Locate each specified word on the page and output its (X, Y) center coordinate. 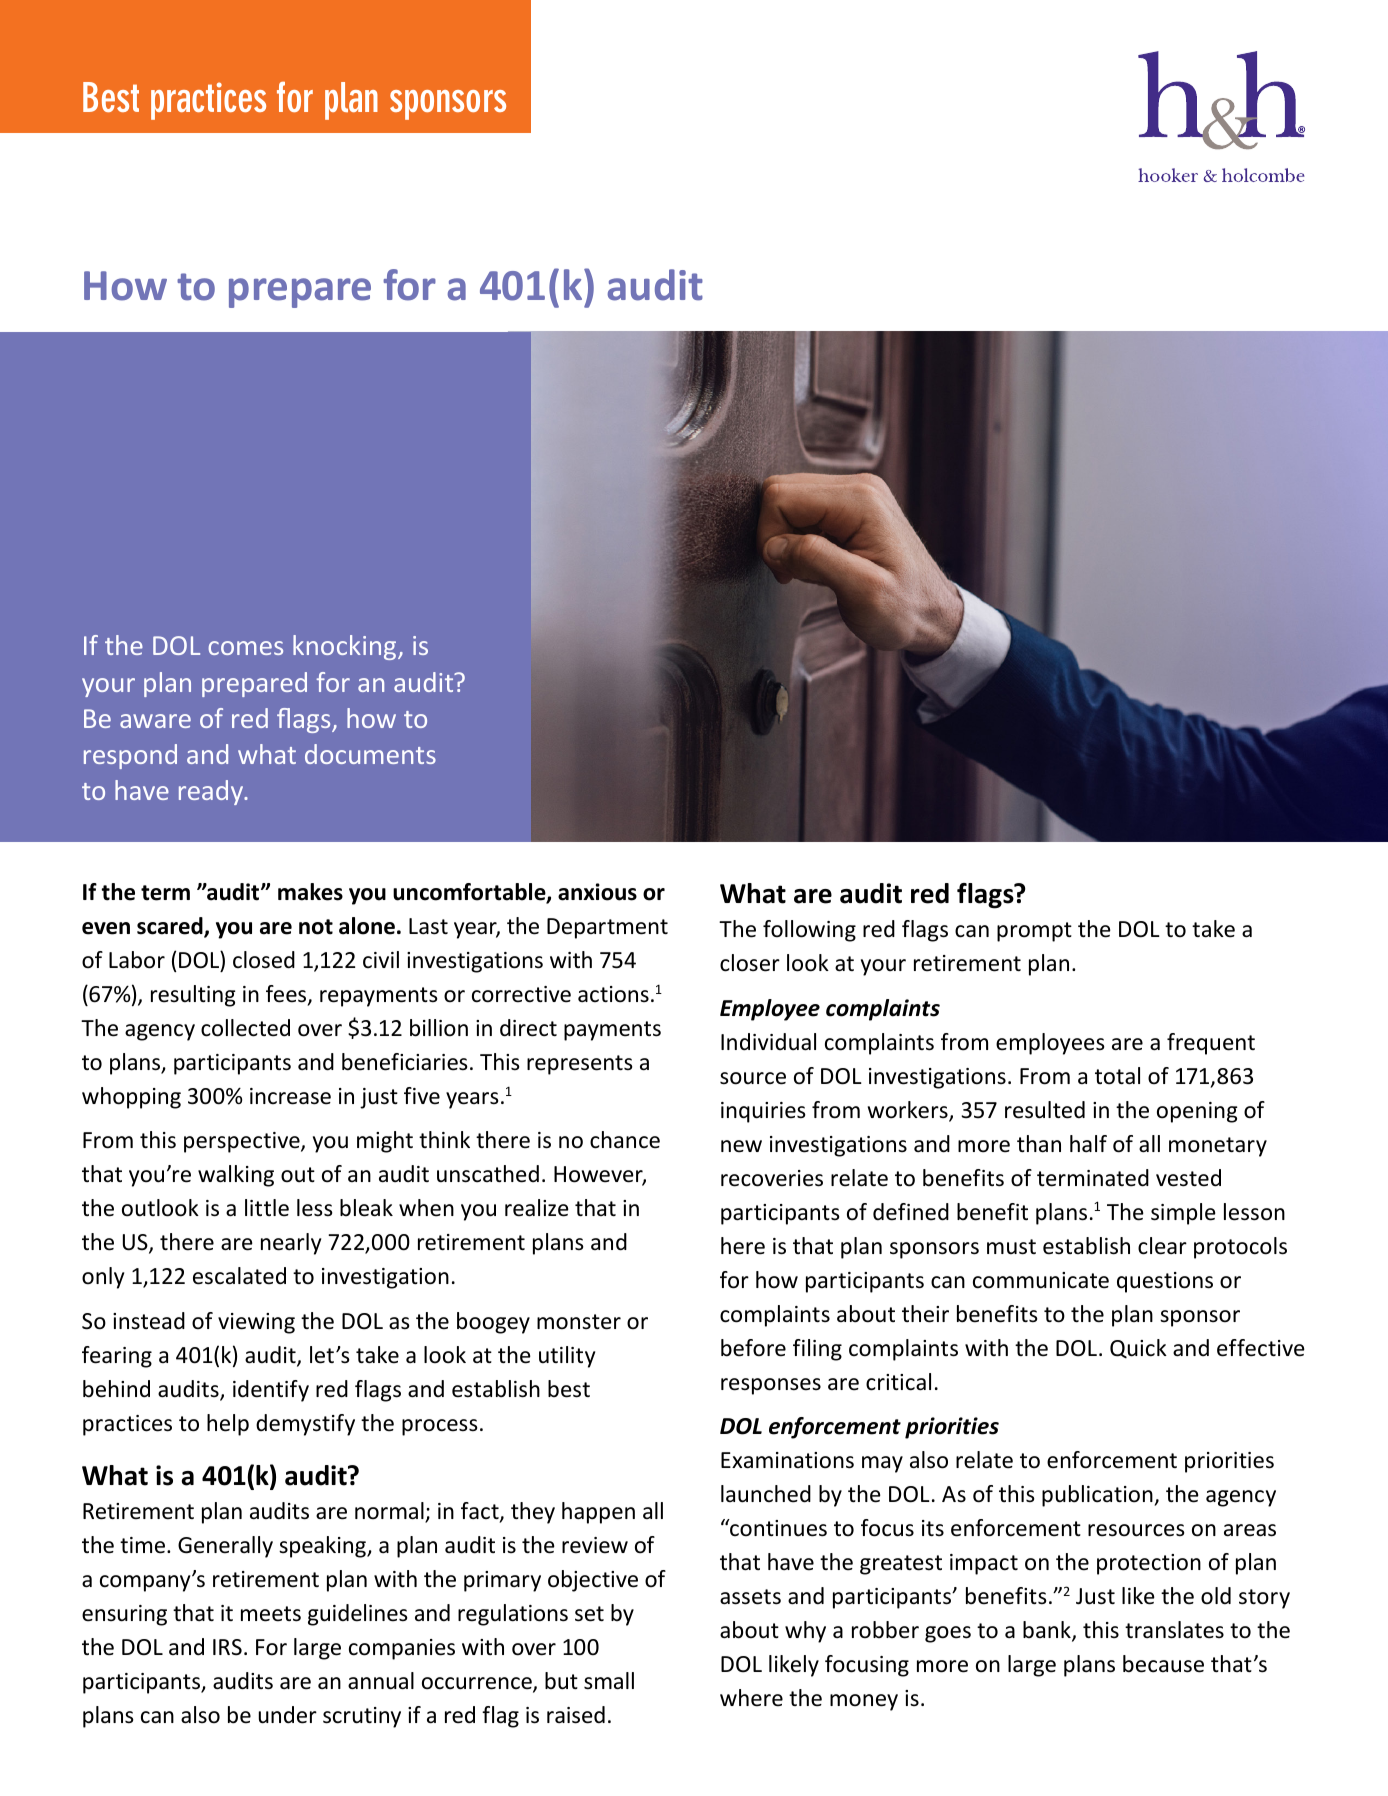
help (228, 1425)
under (288, 1715)
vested (1188, 1178)
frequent (1211, 1044)
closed (264, 960)
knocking (346, 647)
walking (236, 1176)
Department (607, 928)
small (609, 1681)
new (741, 1146)
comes (245, 648)
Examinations (787, 1460)
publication (1098, 1496)
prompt (1034, 932)
